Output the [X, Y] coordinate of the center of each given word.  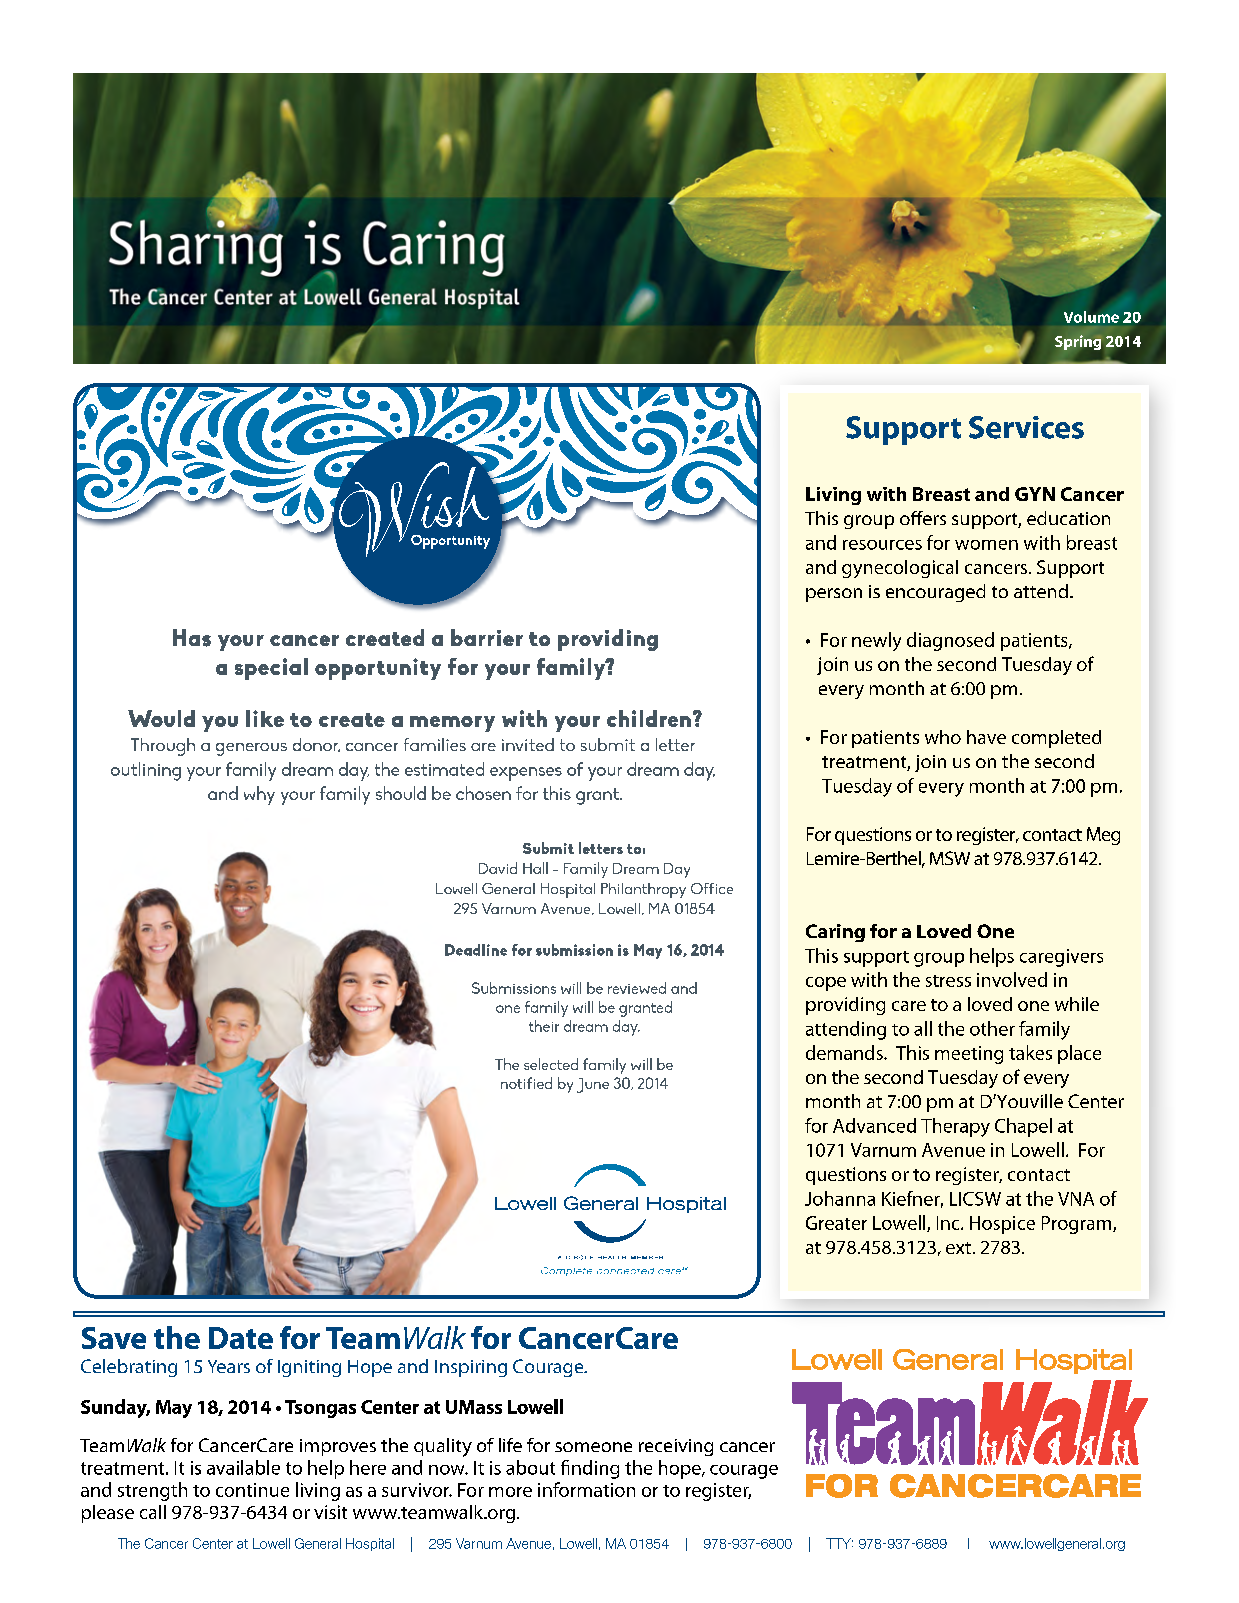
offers [923, 518]
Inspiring [471, 1368]
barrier [487, 637]
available [243, 1467]
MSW [950, 858]
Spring [1078, 342]
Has [192, 638]
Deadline [476, 950]
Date [241, 1338]
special [271, 669]
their [544, 1026]
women [986, 545]
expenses [526, 774]
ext [958, 1248]
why [259, 795]
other [992, 1028]
